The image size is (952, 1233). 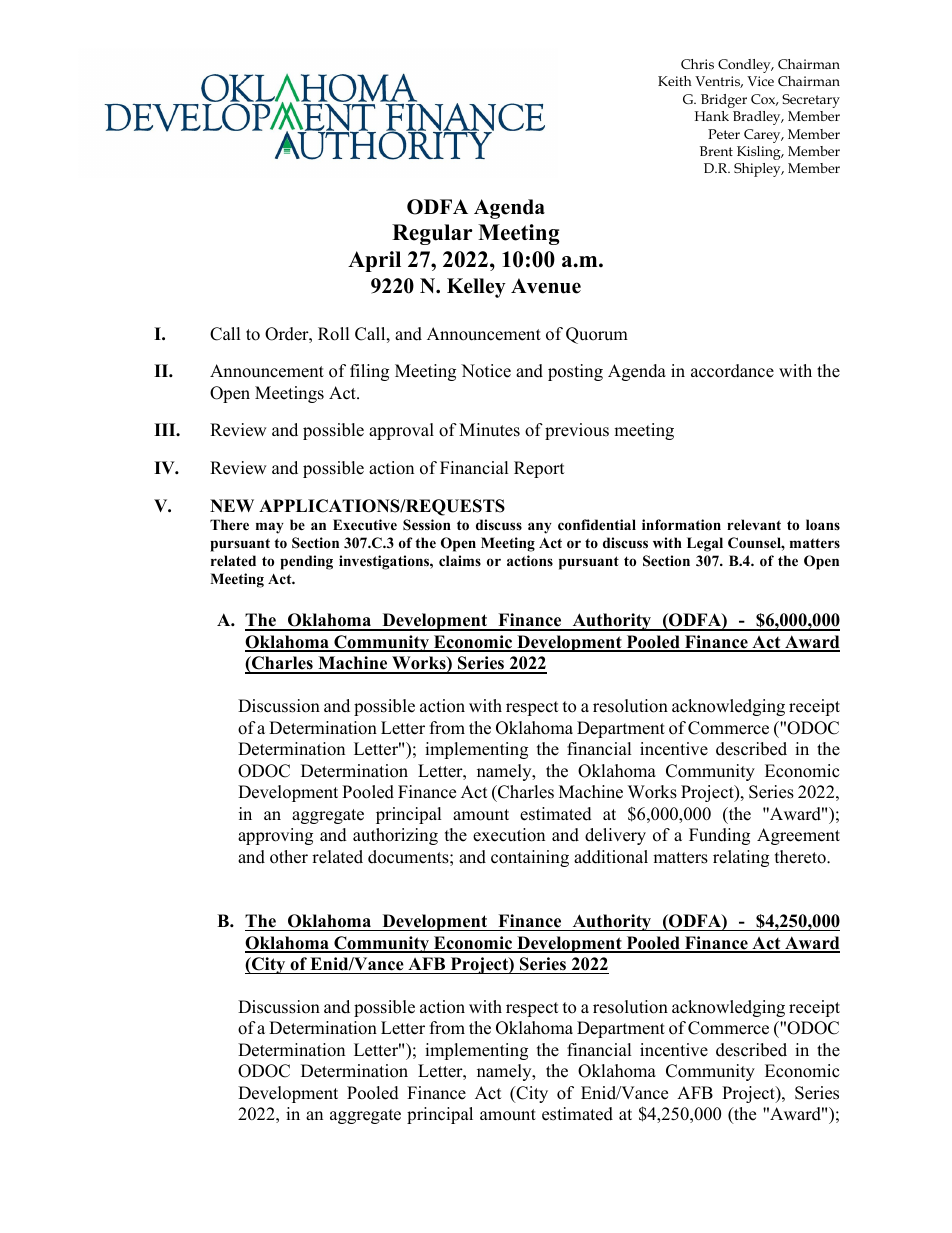 I want to click on Avenue, so click(x=546, y=286).
